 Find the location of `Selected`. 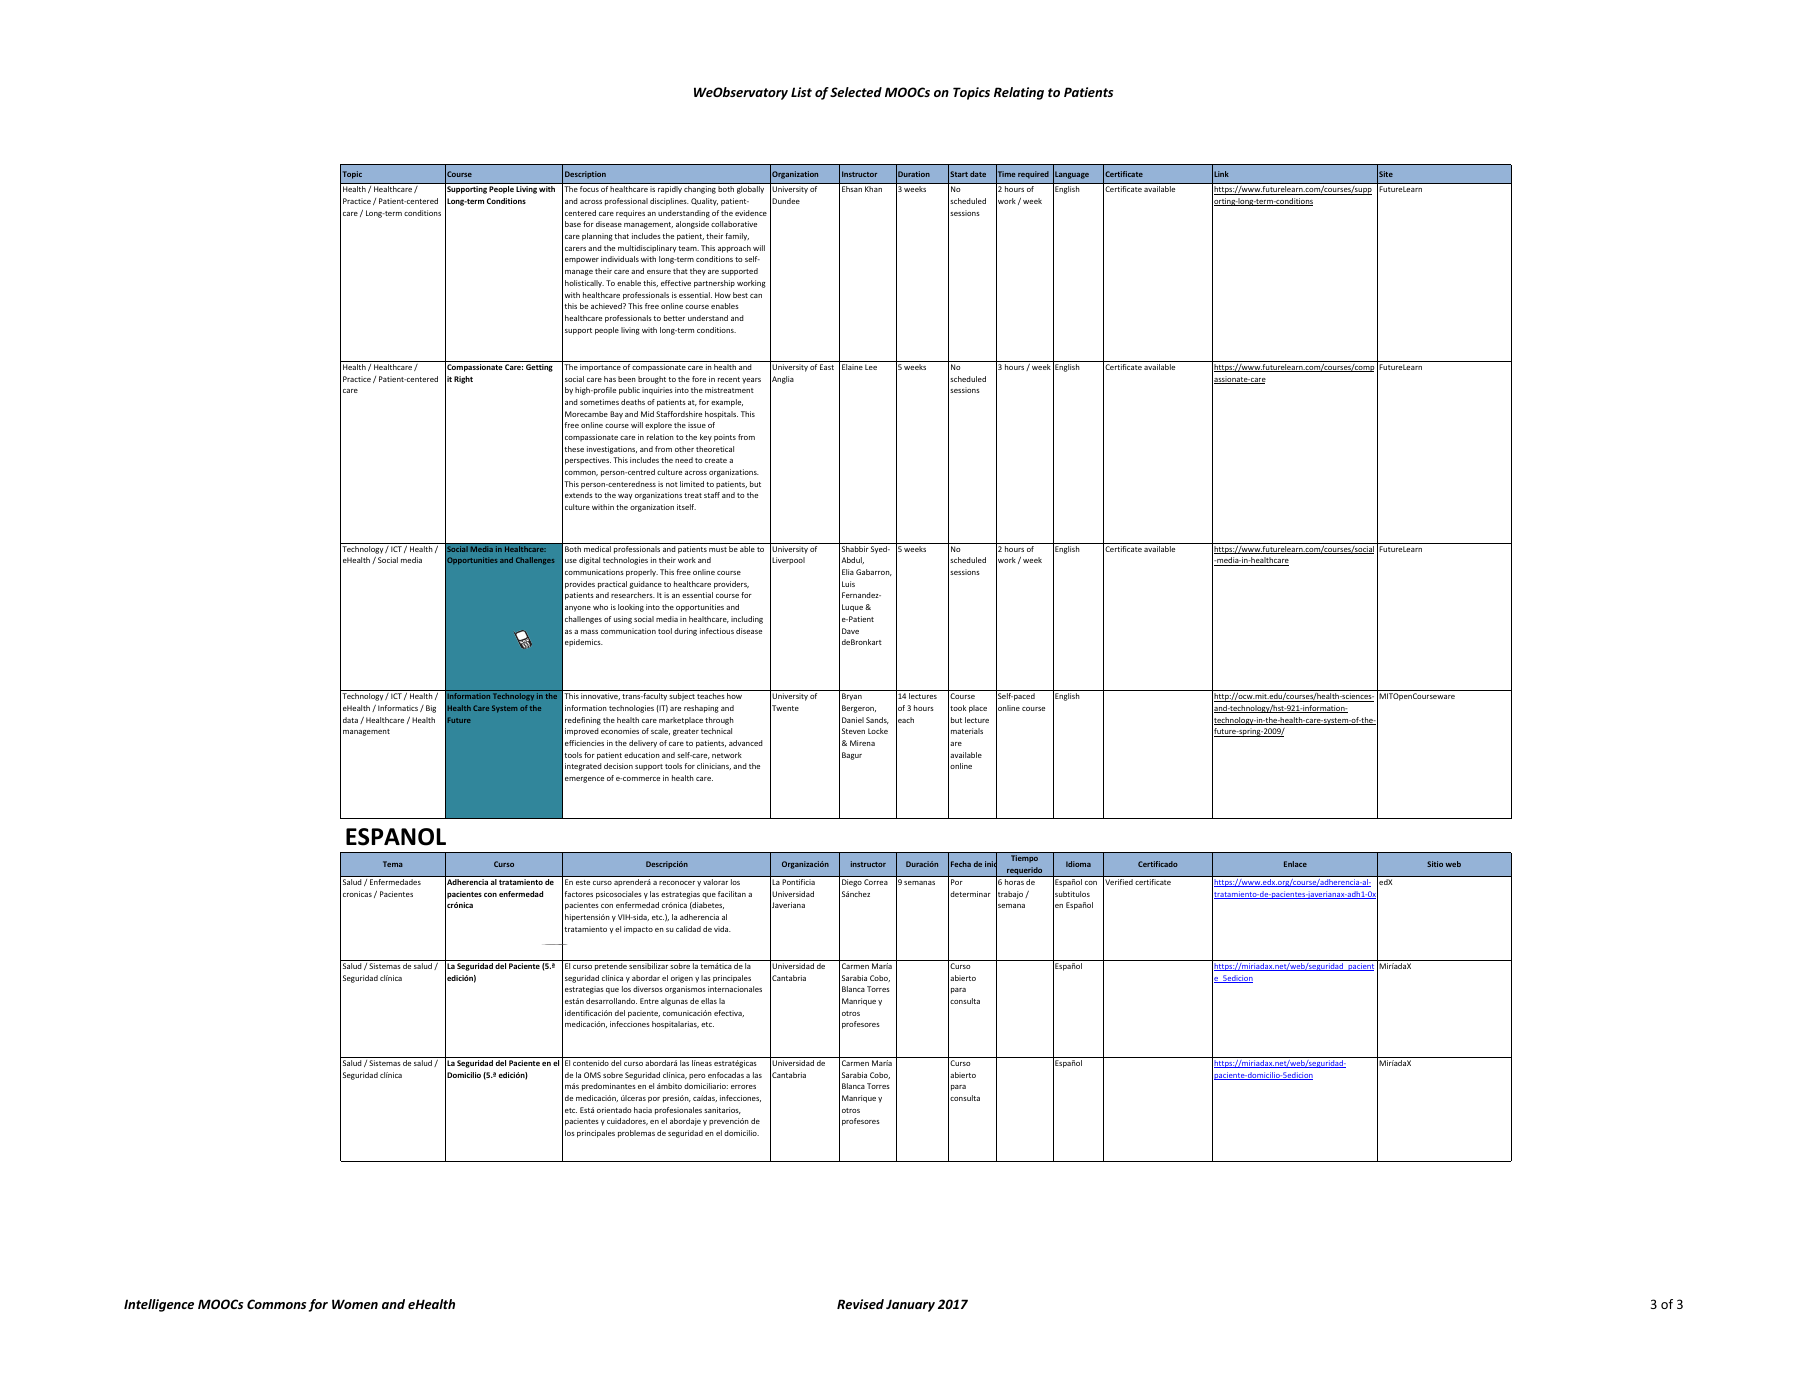

Selected is located at coordinates (856, 92).
